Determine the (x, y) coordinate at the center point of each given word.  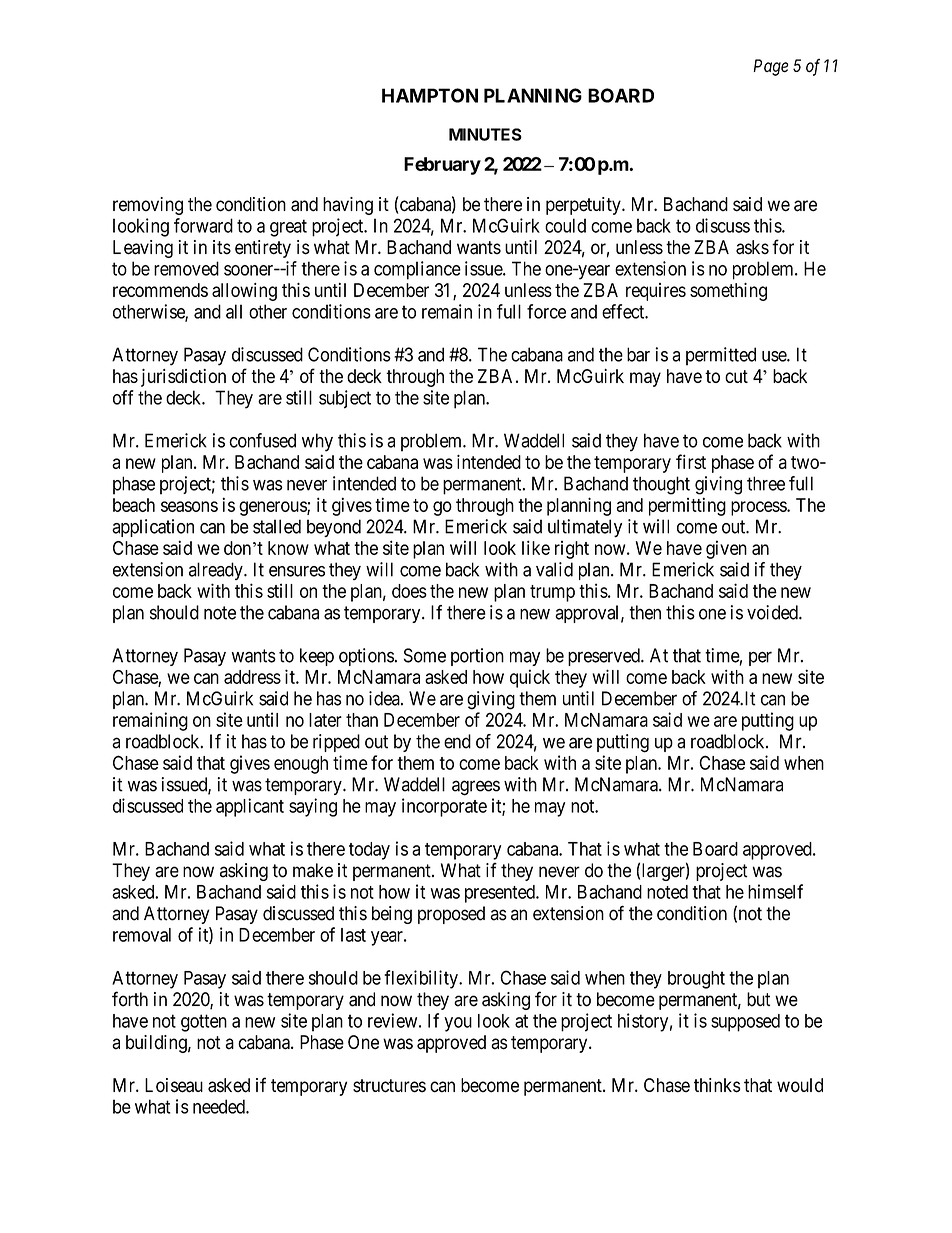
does (409, 591)
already (217, 571)
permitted (721, 356)
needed (220, 1106)
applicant (250, 807)
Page (771, 67)
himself (775, 891)
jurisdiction (183, 378)
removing (148, 206)
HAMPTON (430, 95)
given (726, 549)
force (546, 311)
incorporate (444, 807)
